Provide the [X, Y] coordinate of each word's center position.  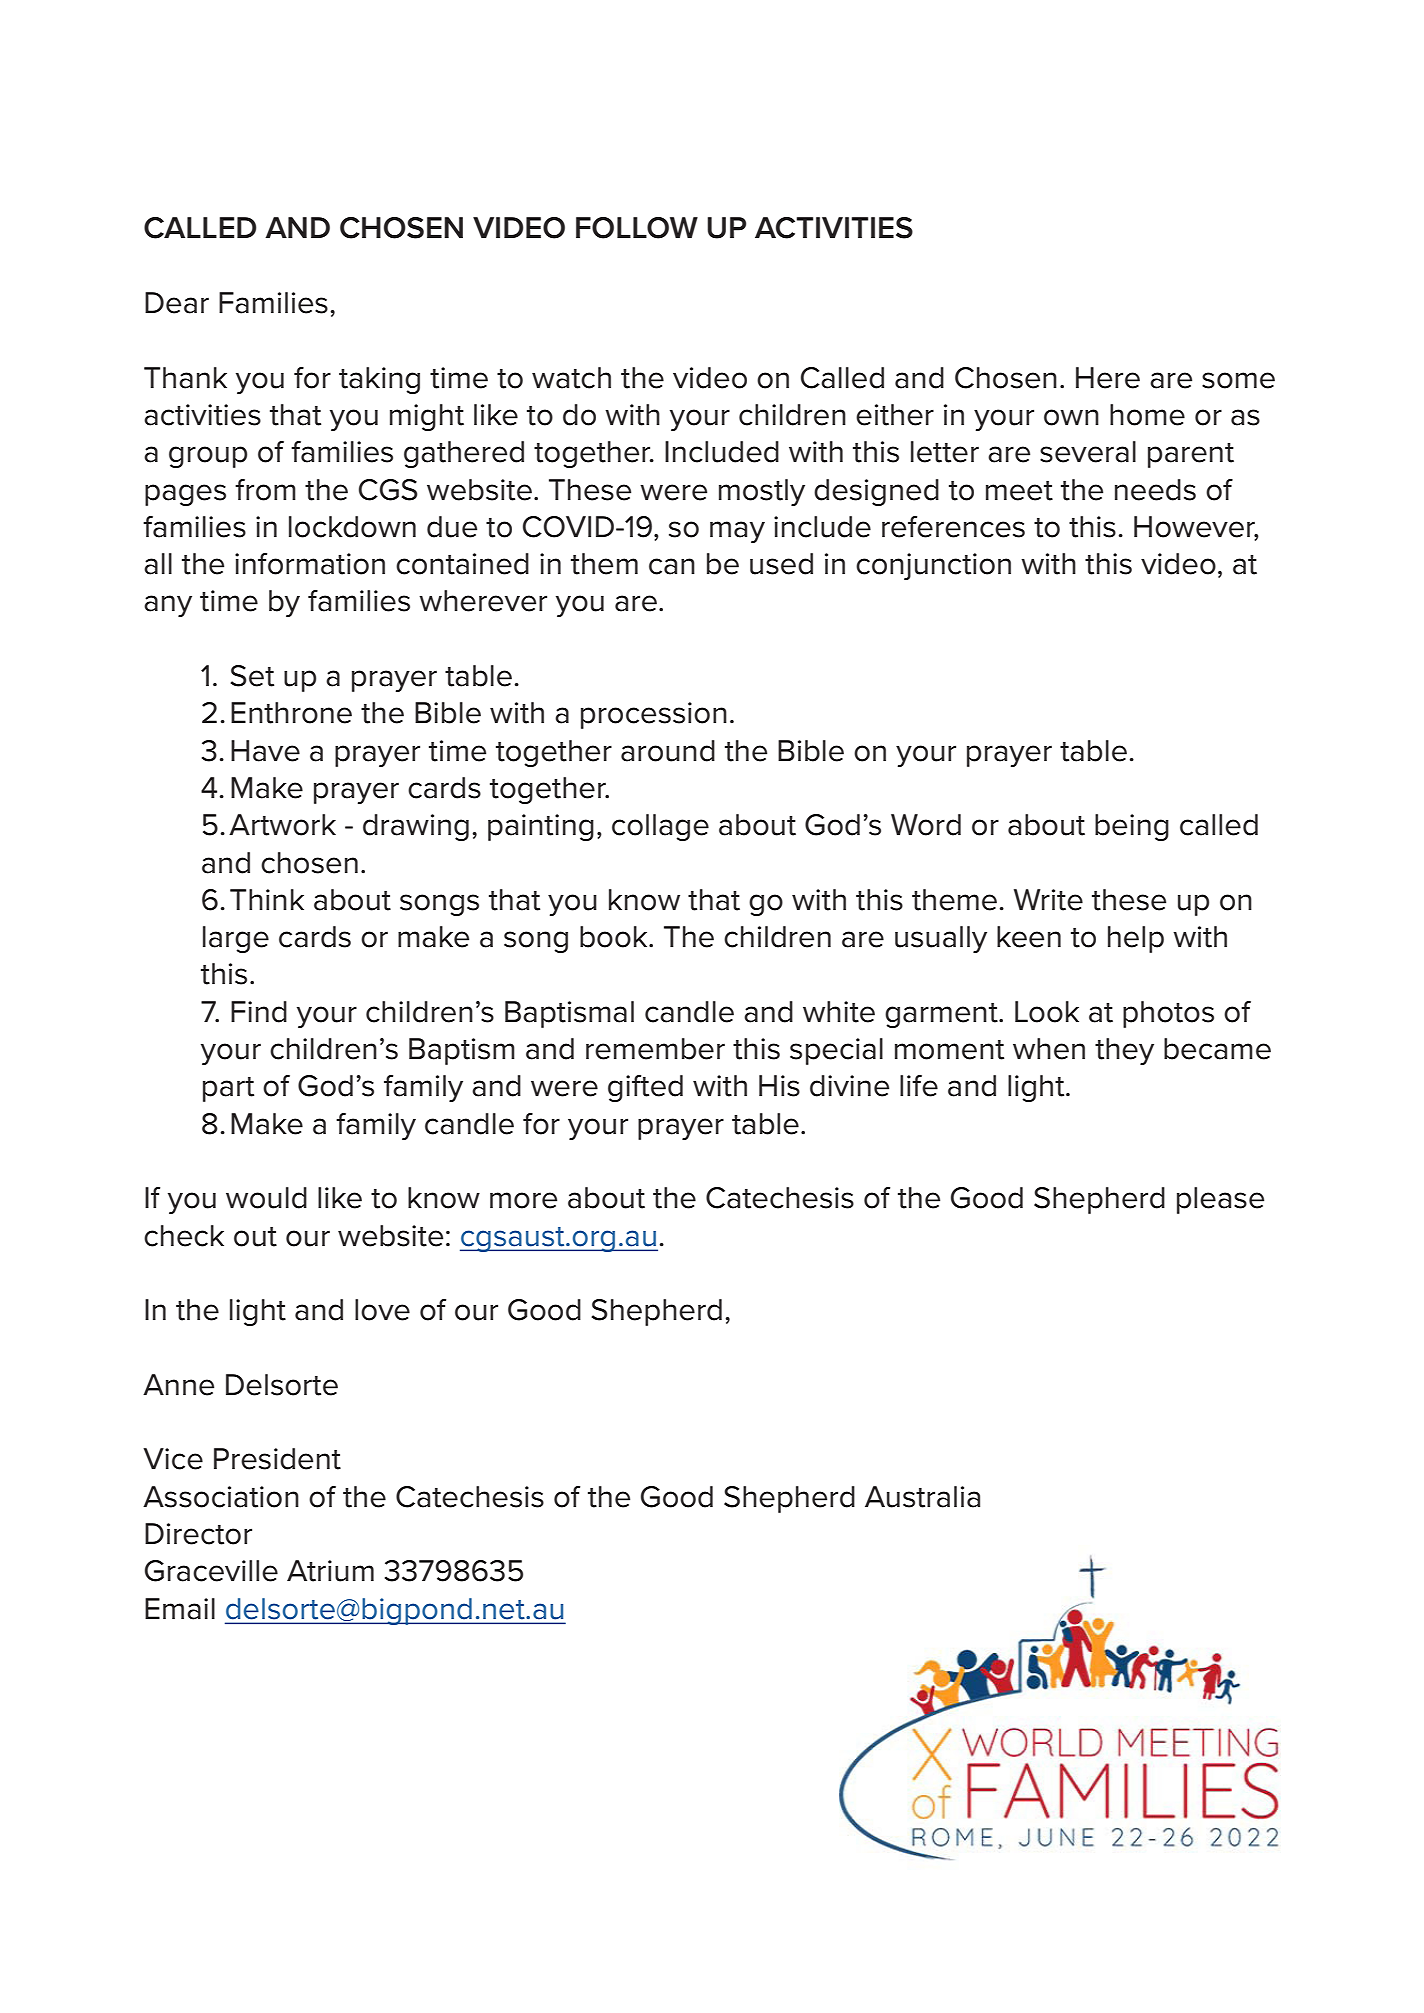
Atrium [330, 1571]
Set [252, 676]
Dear [177, 303]
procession [654, 715]
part [228, 1089]
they [1124, 1051]
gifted [645, 1088]
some [1238, 380]
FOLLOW [637, 228]
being [1132, 827]
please [1220, 1200]
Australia [922, 1497]
